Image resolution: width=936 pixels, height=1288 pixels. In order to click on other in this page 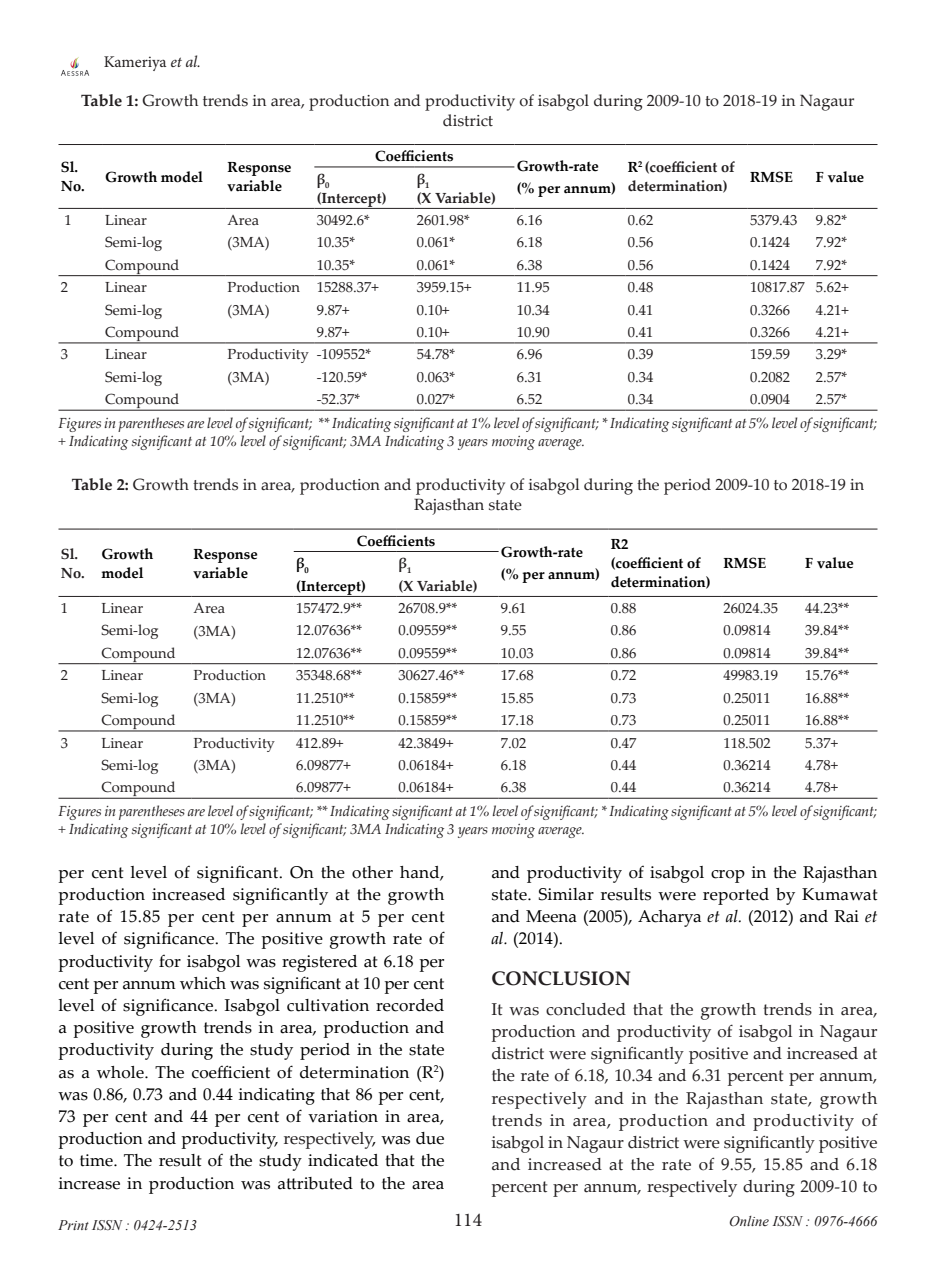, I will do `click(372, 872)`.
